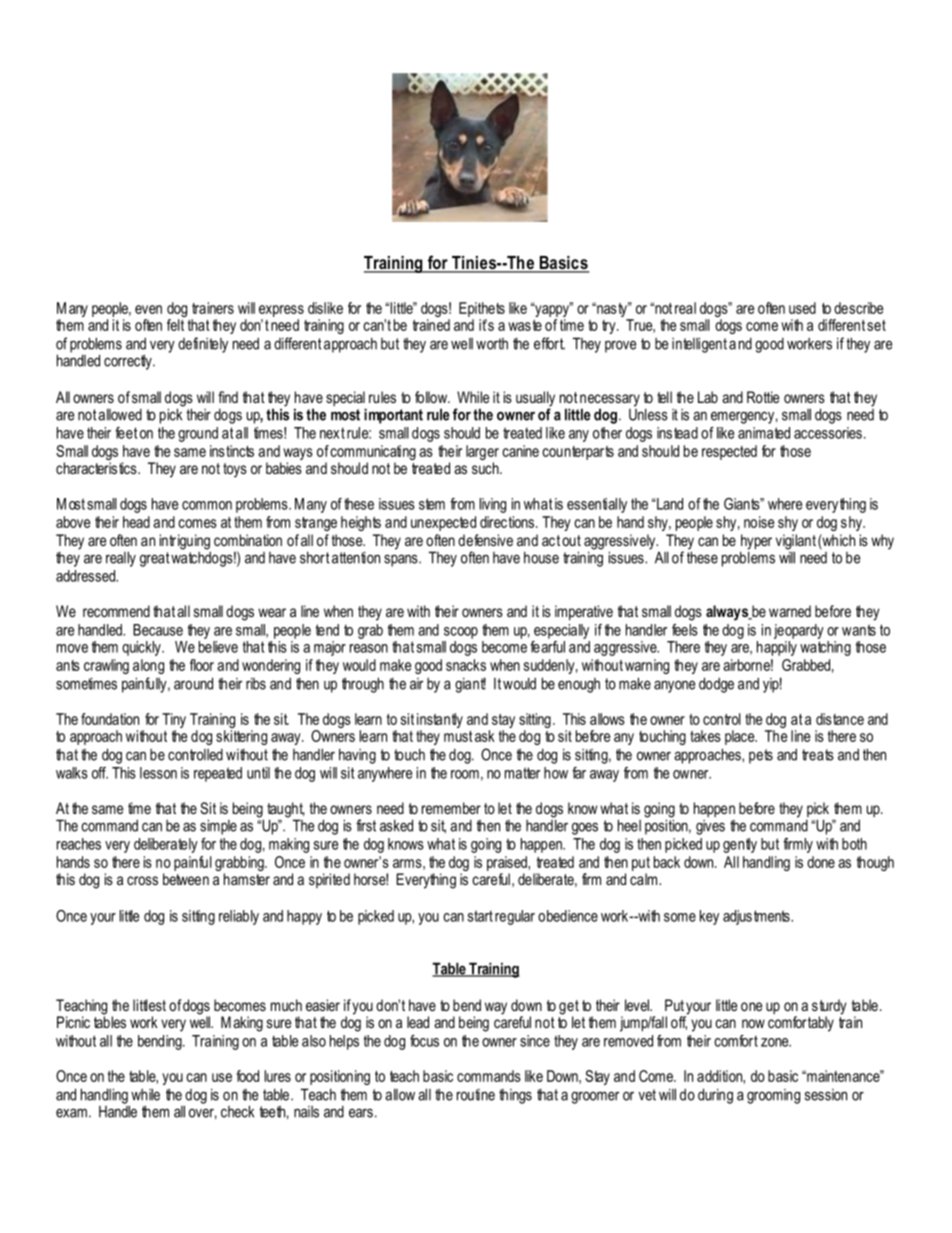 The image size is (952, 1233). Describe the element at coordinates (541, 557) in the screenshot. I see `house` at that location.
